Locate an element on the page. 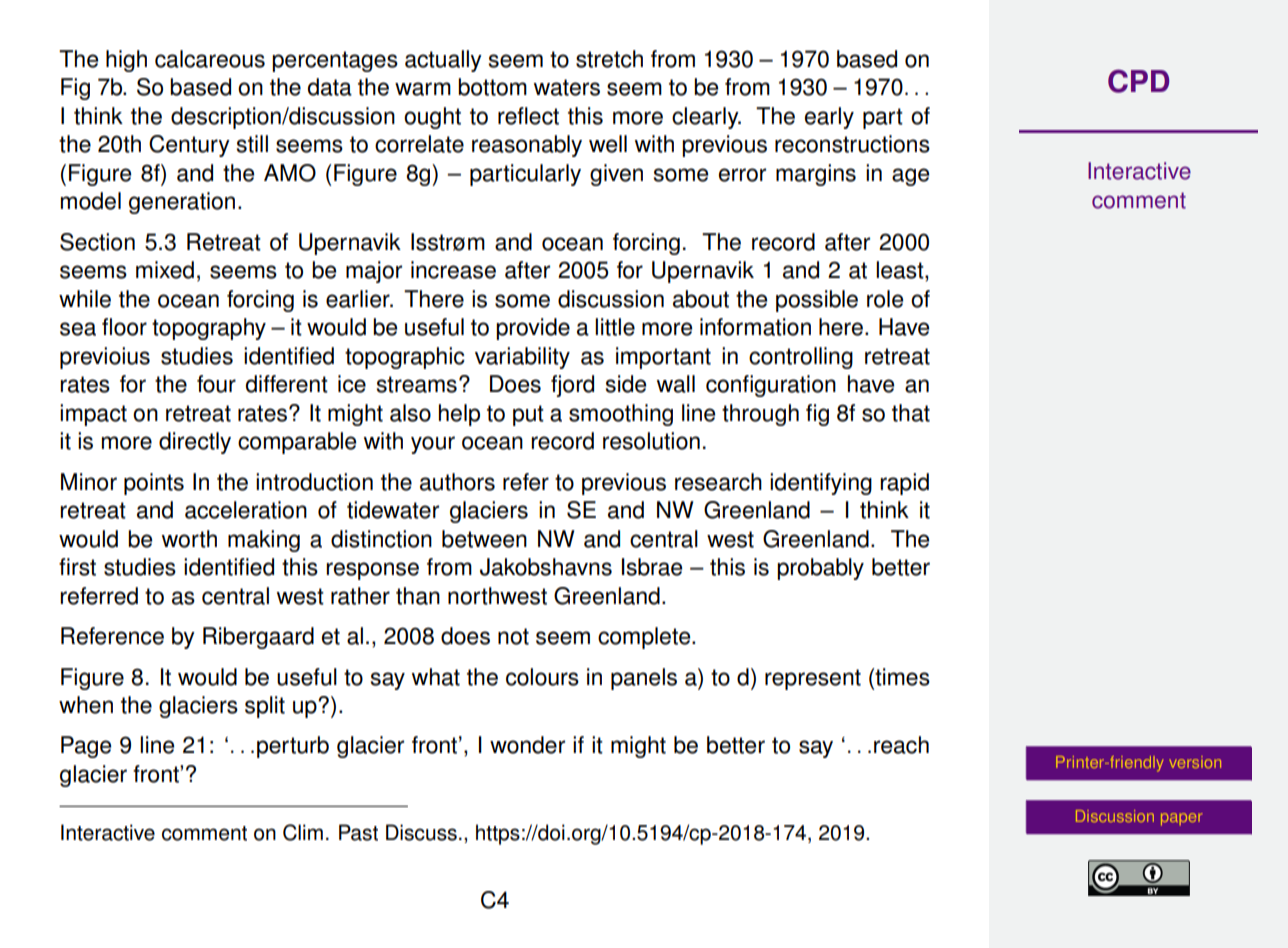 The image size is (1288, 948). role is located at coordinates (885, 299).
